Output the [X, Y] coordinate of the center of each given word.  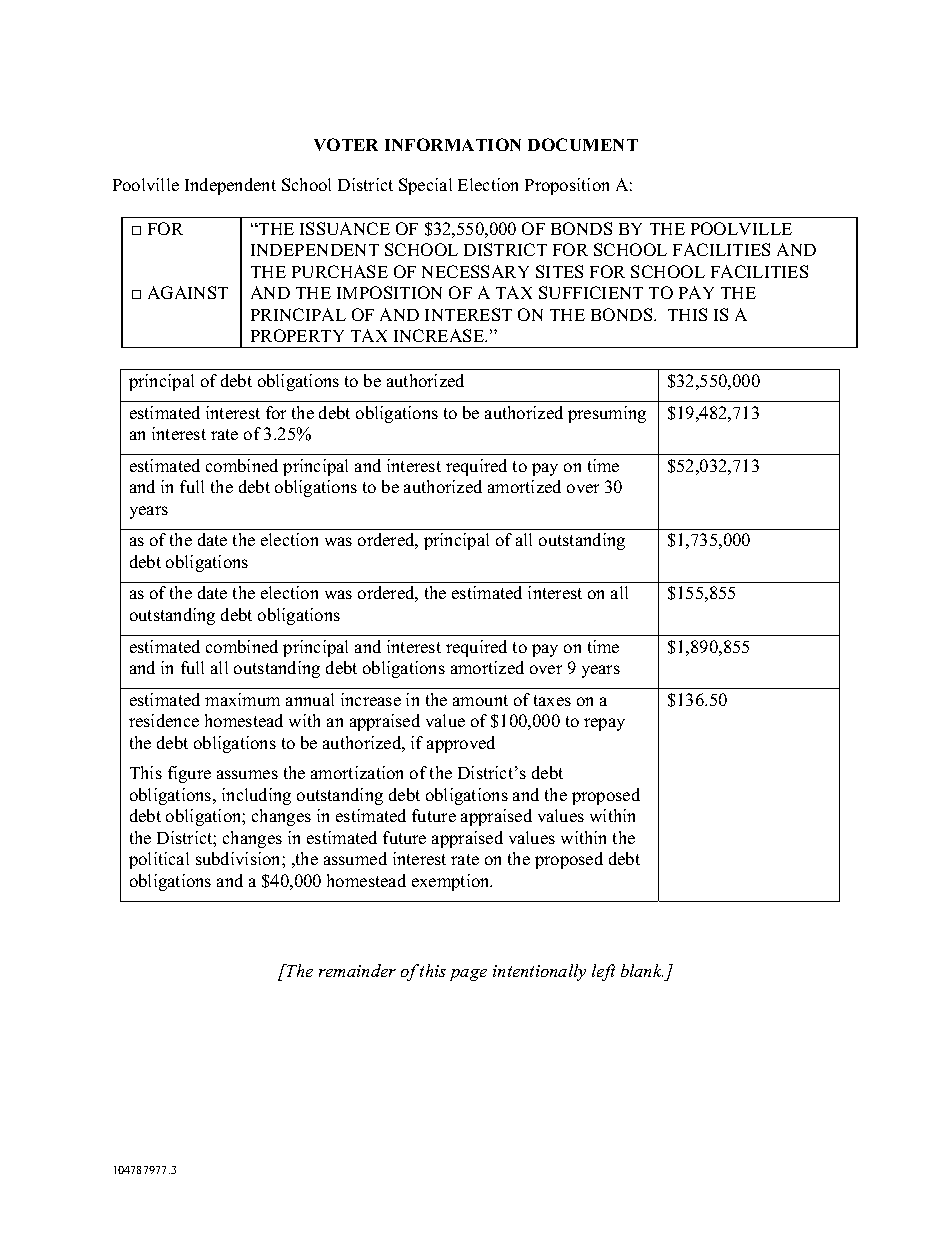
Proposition [567, 186]
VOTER [346, 144]
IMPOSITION [389, 292]
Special [425, 186]
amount [480, 700]
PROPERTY [297, 335]
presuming [607, 414]
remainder [357, 970]
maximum [242, 699]
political [159, 860]
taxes [552, 700]
